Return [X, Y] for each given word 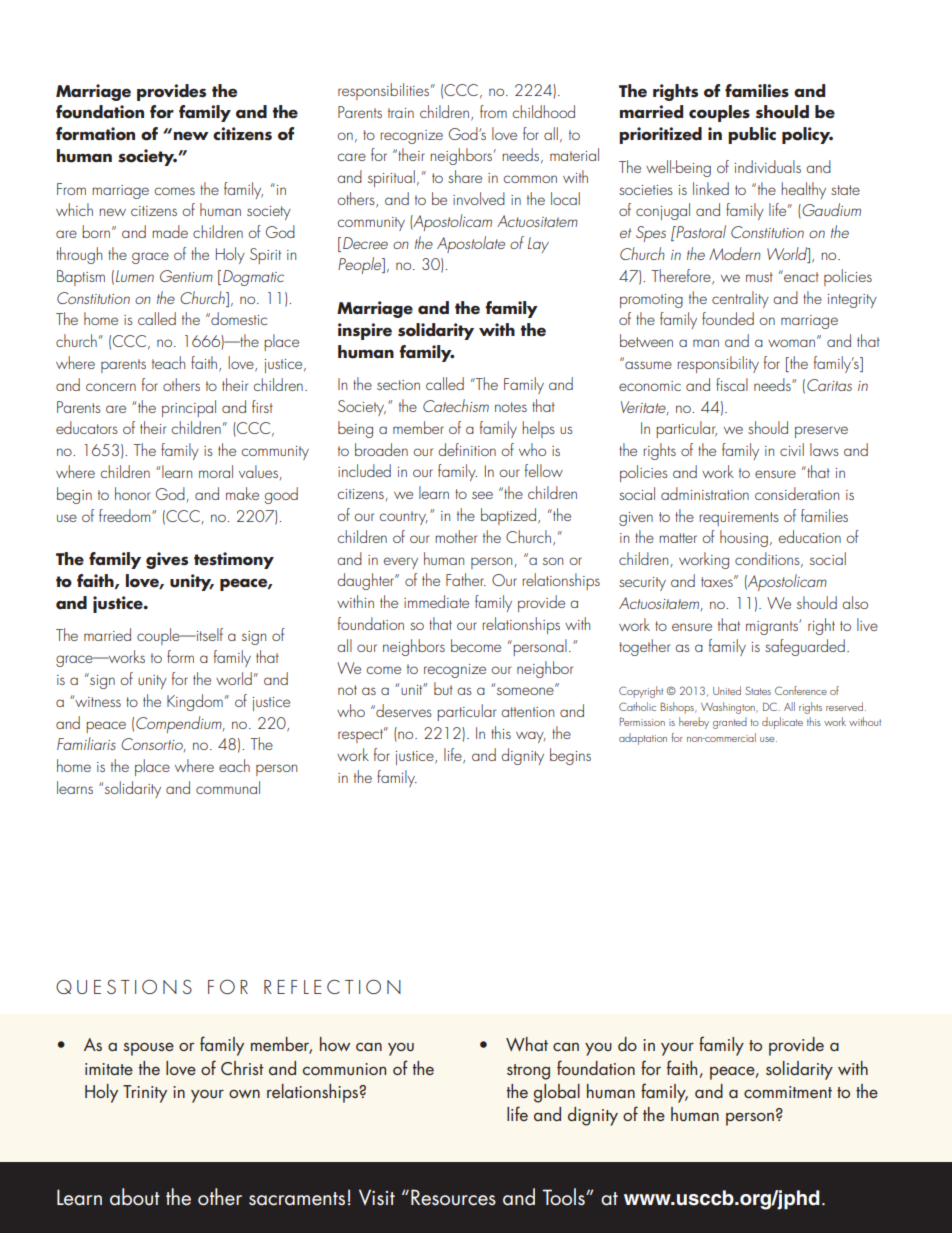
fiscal [732, 384]
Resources [453, 1197]
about [135, 1197]
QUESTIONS [124, 986]
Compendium [180, 724]
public [752, 135]
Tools [564, 1197]
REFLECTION [332, 986]
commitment [788, 1092]
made [170, 231]
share [465, 176]
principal [189, 408]
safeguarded [805, 647]
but [443, 688]
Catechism [456, 405]
